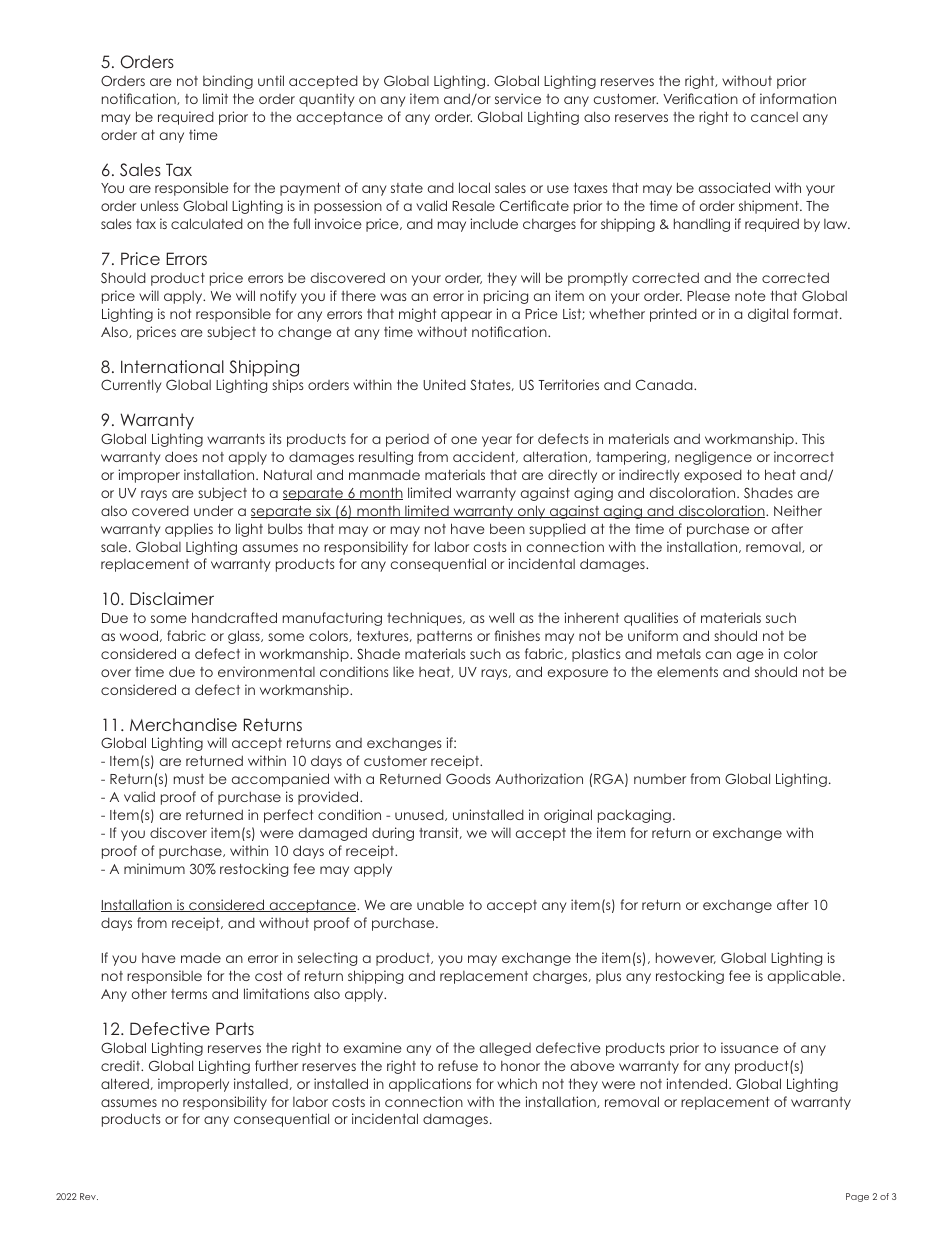  What do you see at coordinates (140, 636) in the document?
I see `wood` at bounding box center [140, 636].
